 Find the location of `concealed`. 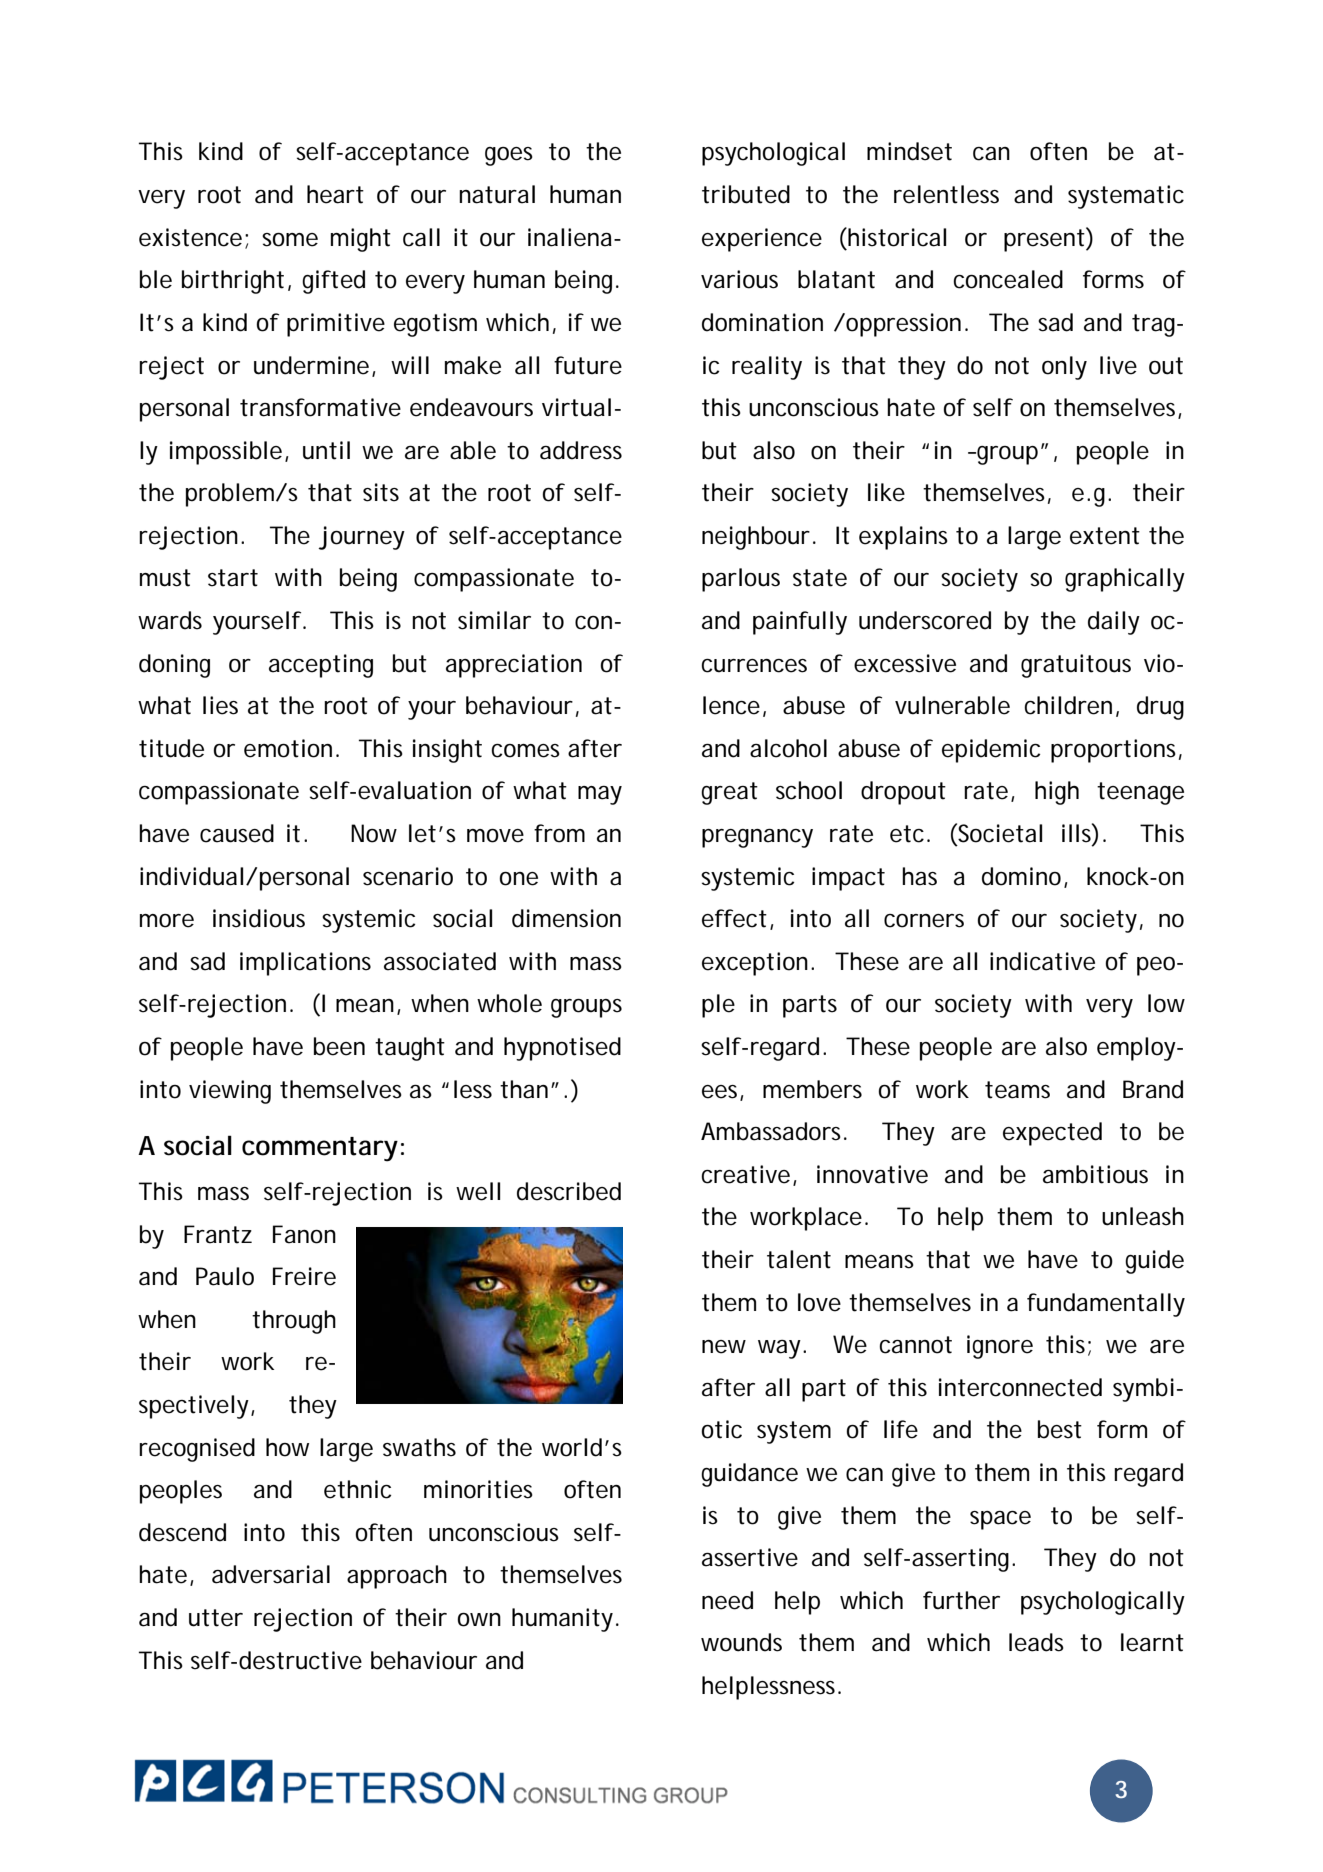

concealed is located at coordinates (1008, 279).
